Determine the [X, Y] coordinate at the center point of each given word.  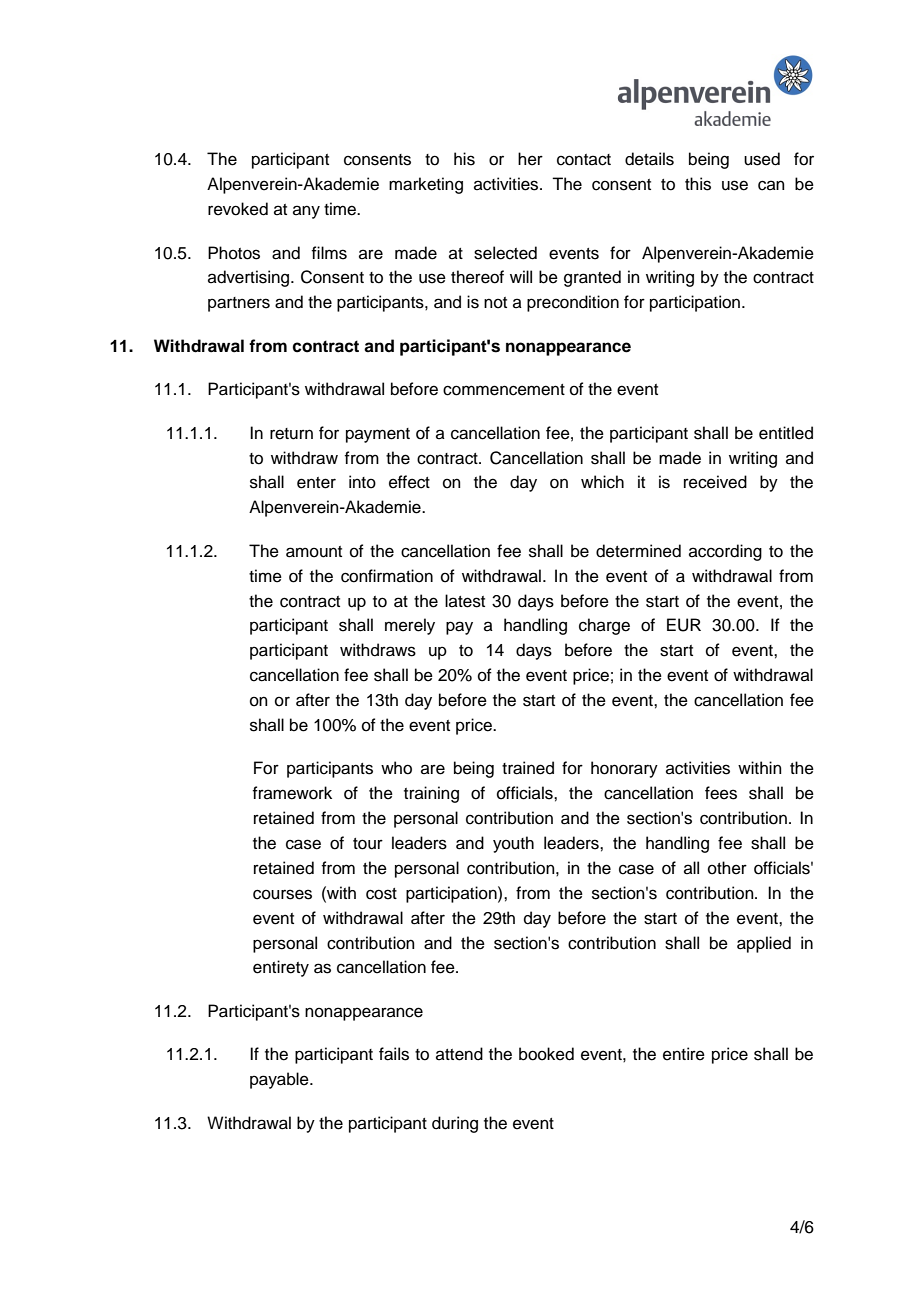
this [698, 184]
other [727, 868]
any [306, 212]
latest [465, 601]
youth [513, 844]
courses [282, 894]
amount [314, 552]
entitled [786, 433]
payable [280, 1080]
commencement [504, 390]
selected [505, 253]
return [291, 434]
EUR [684, 625]
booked [546, 1054]
